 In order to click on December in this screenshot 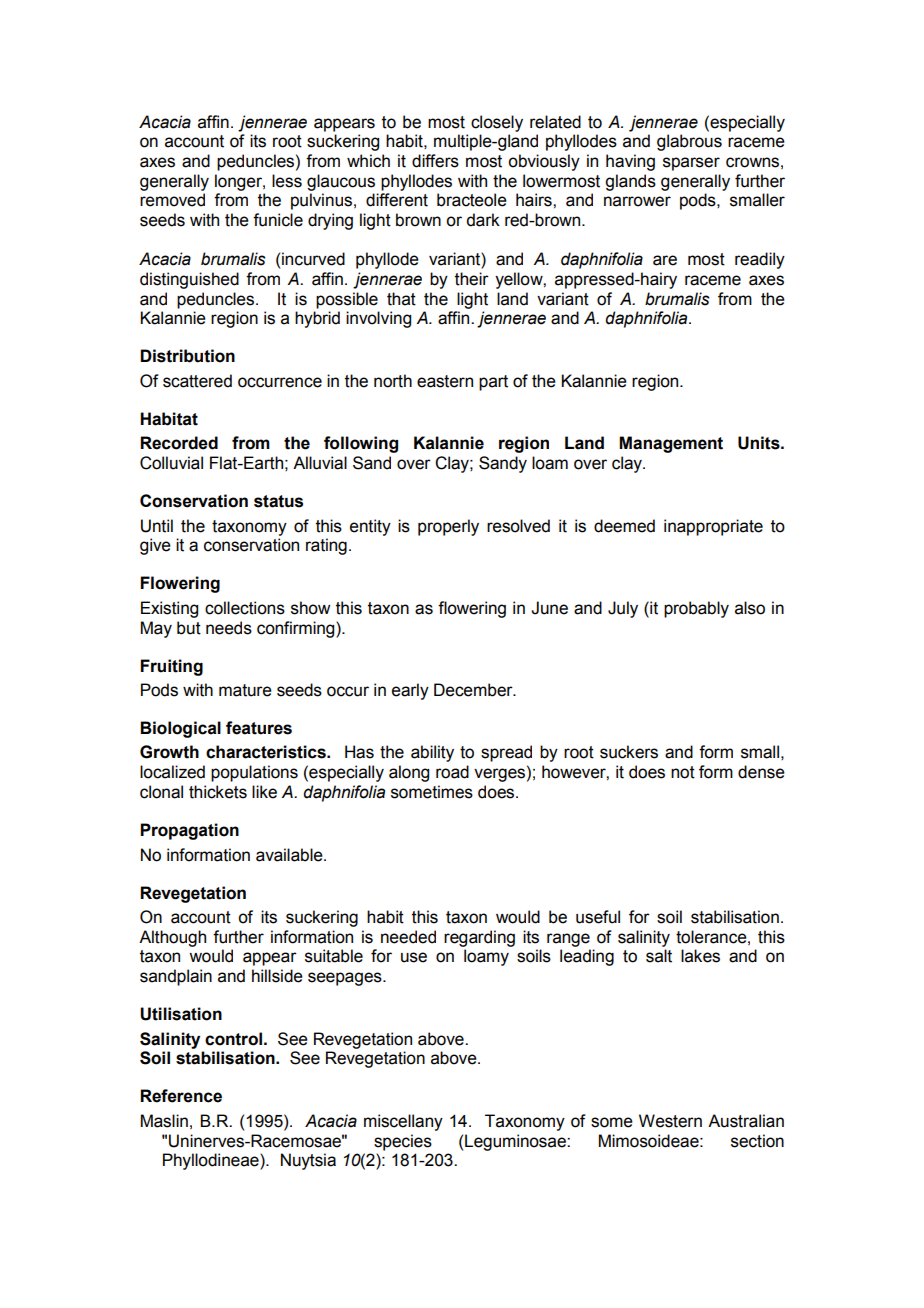, I will do `click(474, 690)`.
